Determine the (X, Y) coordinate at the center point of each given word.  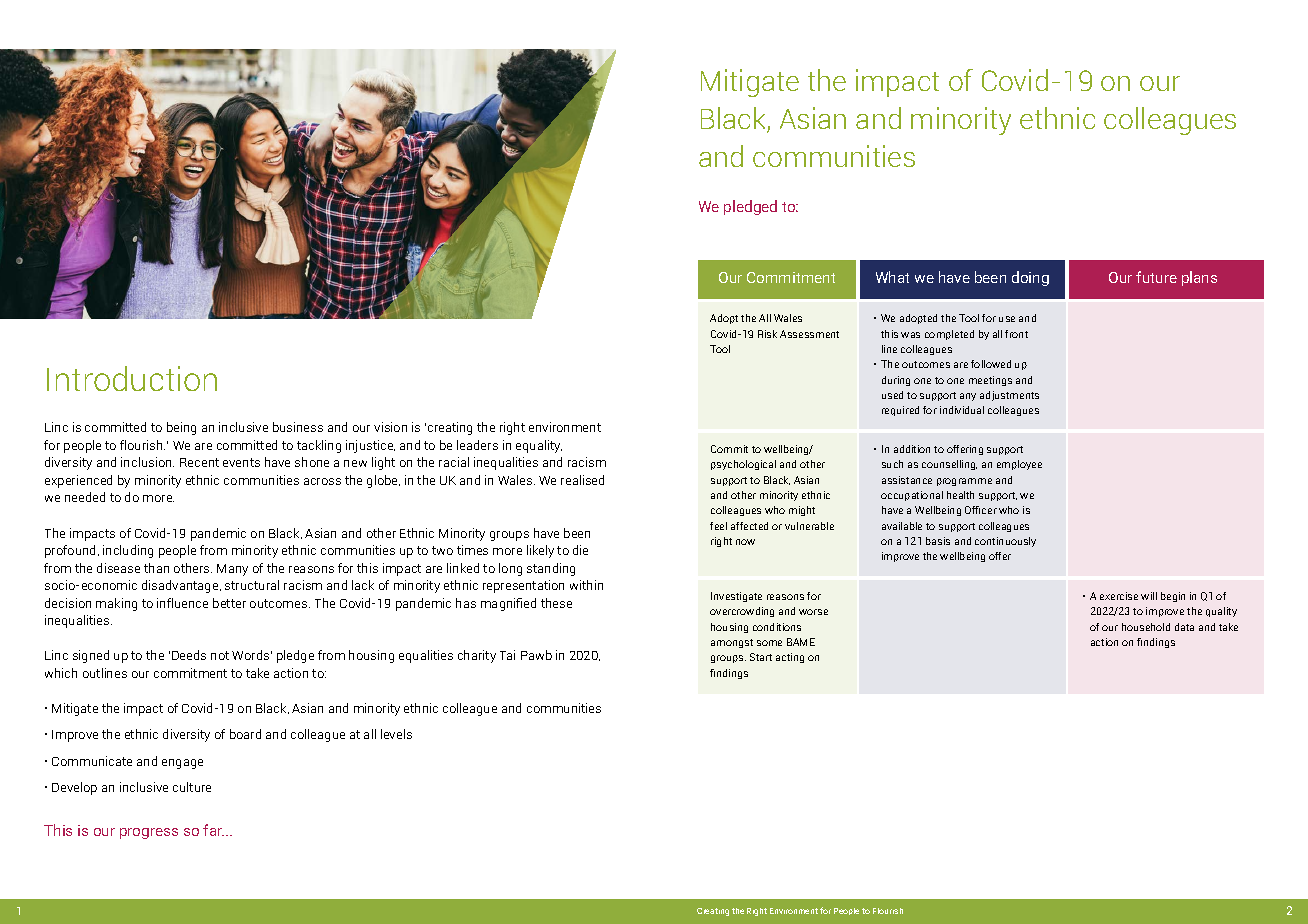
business (298, 427)
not (220, 655)
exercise (1119, 596)
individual (962, 410)
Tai (507, 655)
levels (396, 734)
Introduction (132, 378)
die (580, 550)
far (213, 830)
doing (1030, 278)
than (156, 568)
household (1146, 627)
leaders (477, 445)
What (892, 277)
